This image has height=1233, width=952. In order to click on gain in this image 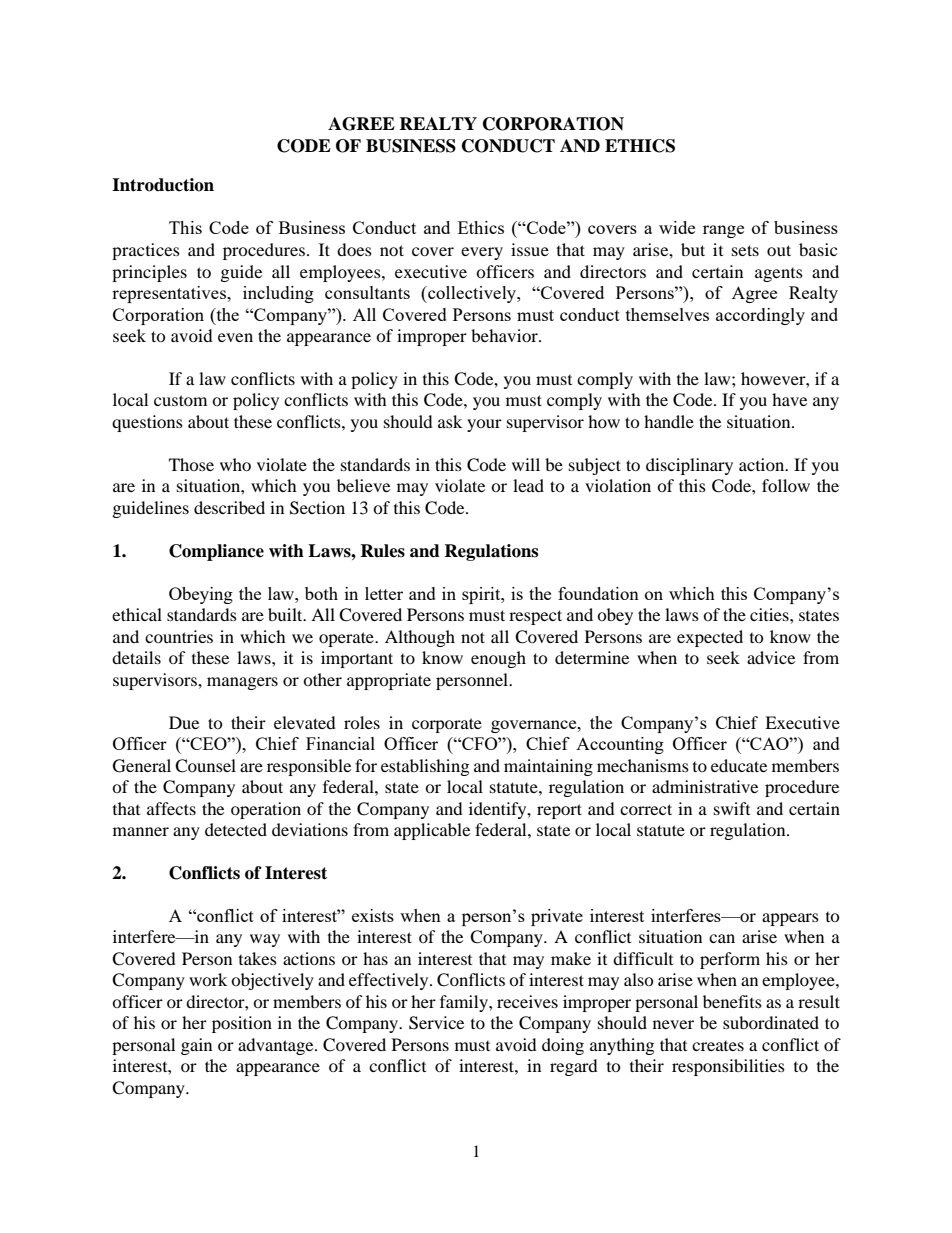, I will do `click(196, 1046)`.
